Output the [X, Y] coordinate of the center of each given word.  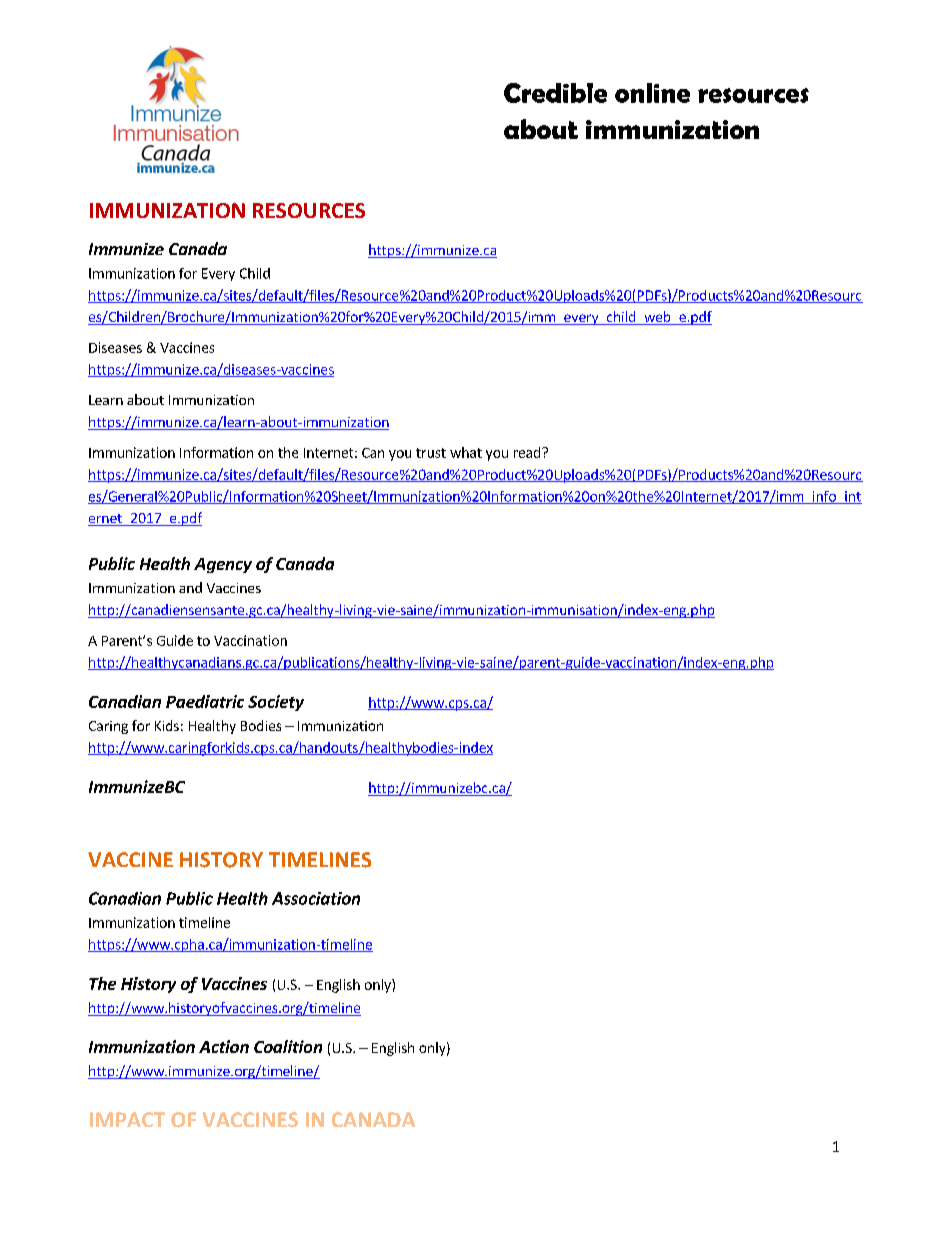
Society [276, 703]
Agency [223, 565]
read [527, 452]
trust [431, 453]
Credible [555, 93]
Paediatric [205, 701]
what [466, 452]
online [652, 93]
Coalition [288, 1046]
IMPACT [127, 1119]
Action [224, 1046]
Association [316, 898]
